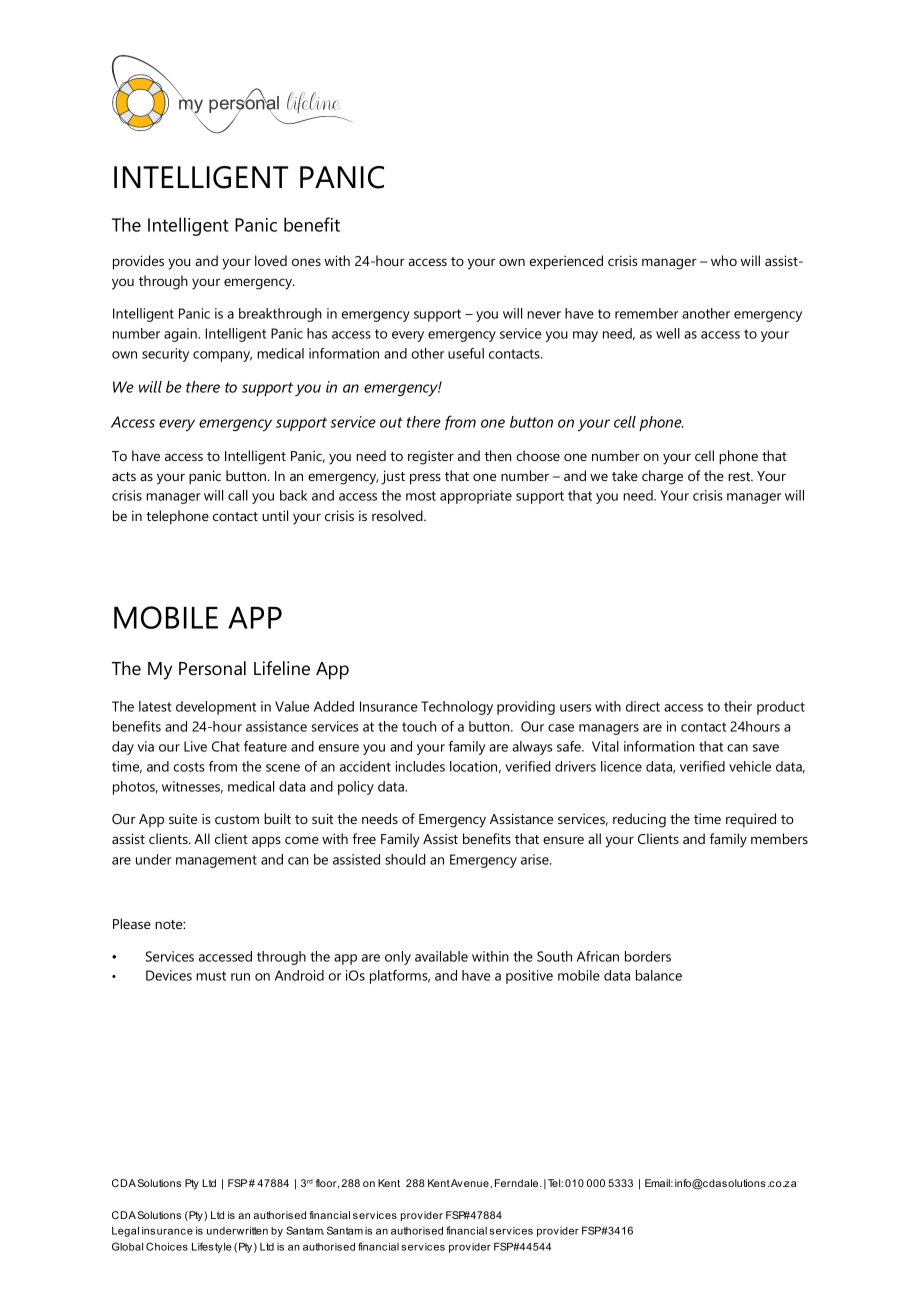 The width and height of the image is (924, 1308). Describe the element at coordinates (189, 767) in the image. I see `costs` at that location.
